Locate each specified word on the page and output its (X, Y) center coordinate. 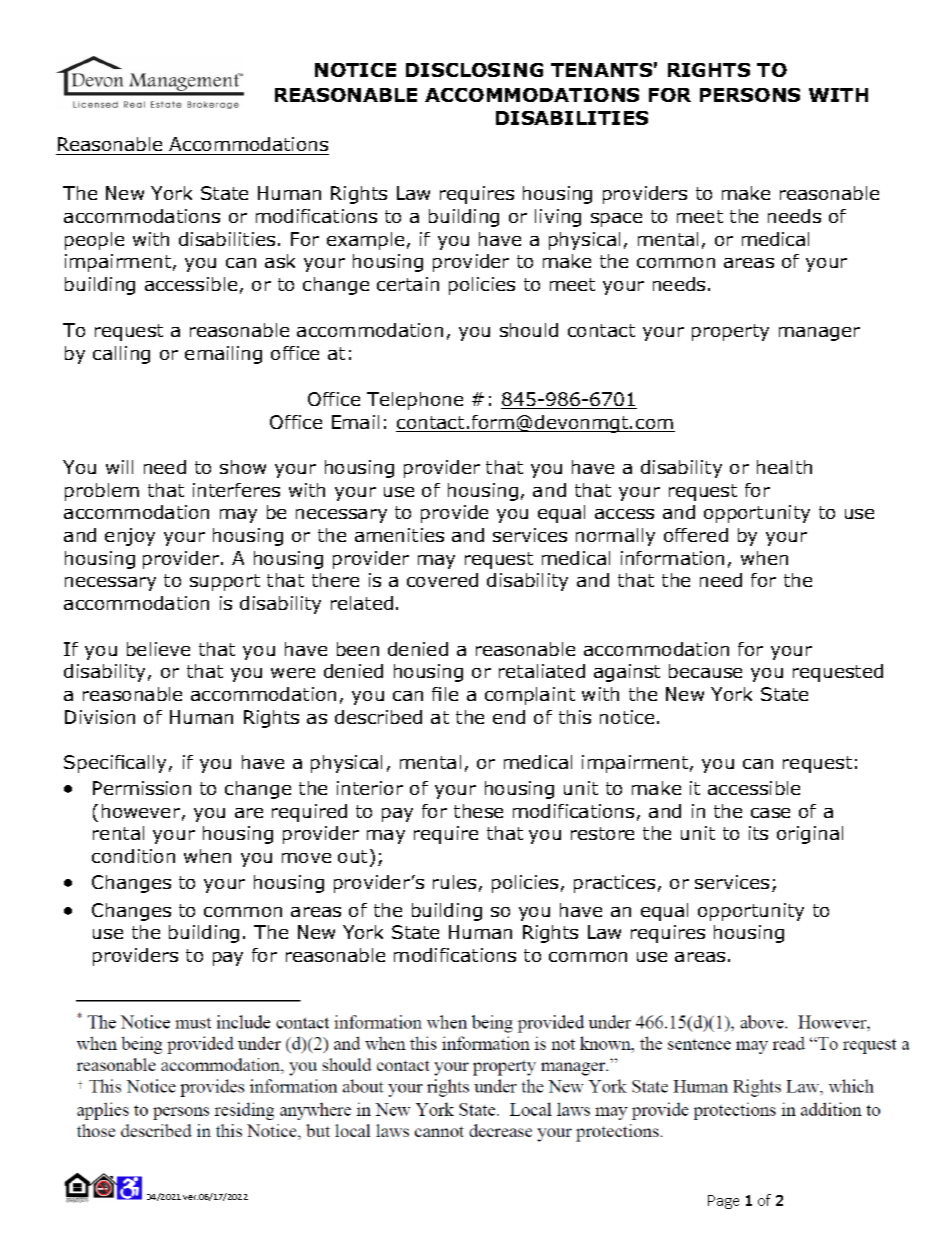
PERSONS (750, 95)
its (758, 833)
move (306, 858)
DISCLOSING (474, 70)
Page (723, 1202)
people (94, 241)
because (705, 671)
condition (133, 856)
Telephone (415, 401)
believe (158, 649)
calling (121, 355)
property (730, 332)
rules (454, 882)
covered (442, 580)
